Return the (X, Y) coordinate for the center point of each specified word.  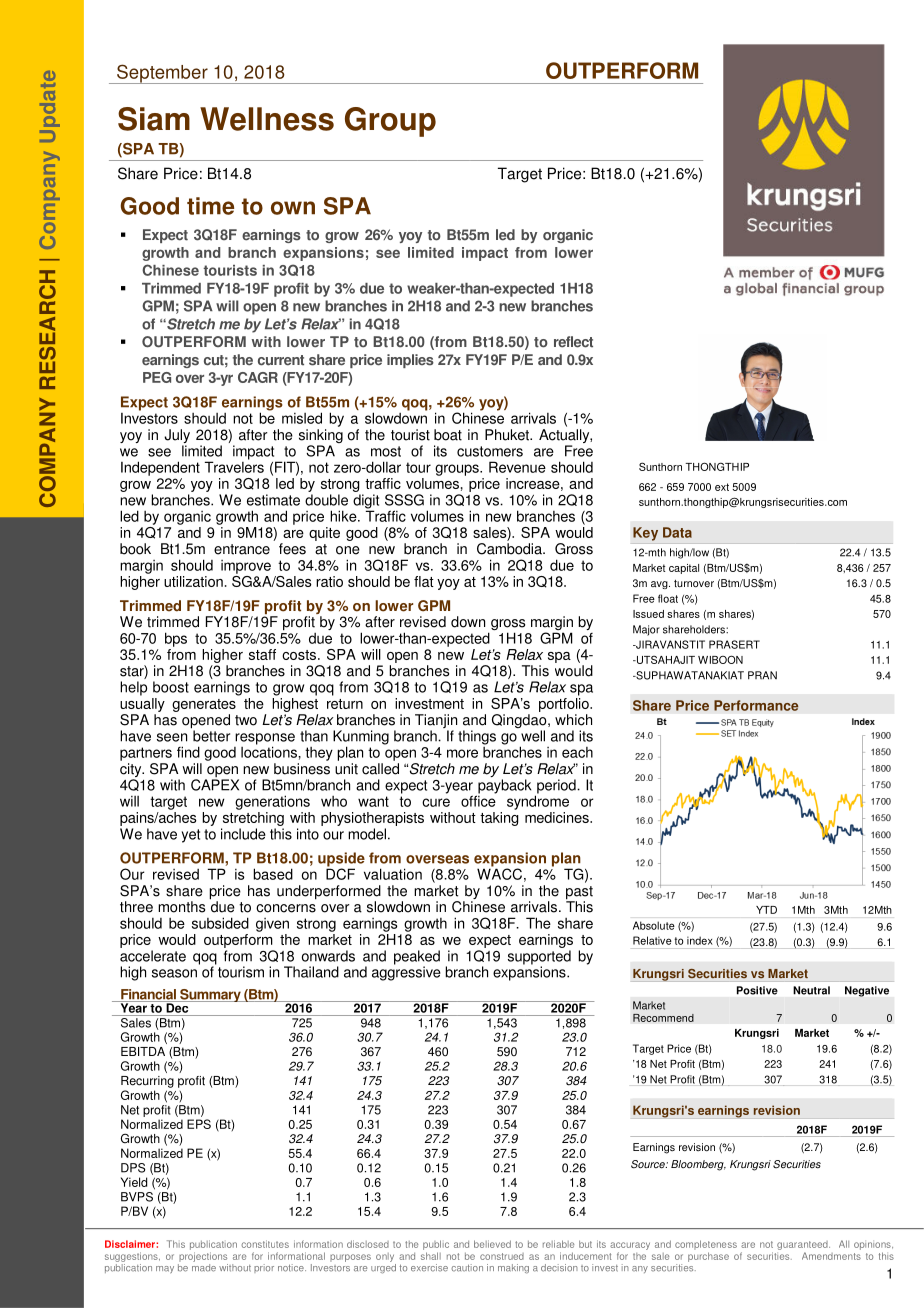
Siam (154, 119)
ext (722, 487)
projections (203, 1257)
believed (492, 1244)
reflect (573, 342)
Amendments (831, 1256)
